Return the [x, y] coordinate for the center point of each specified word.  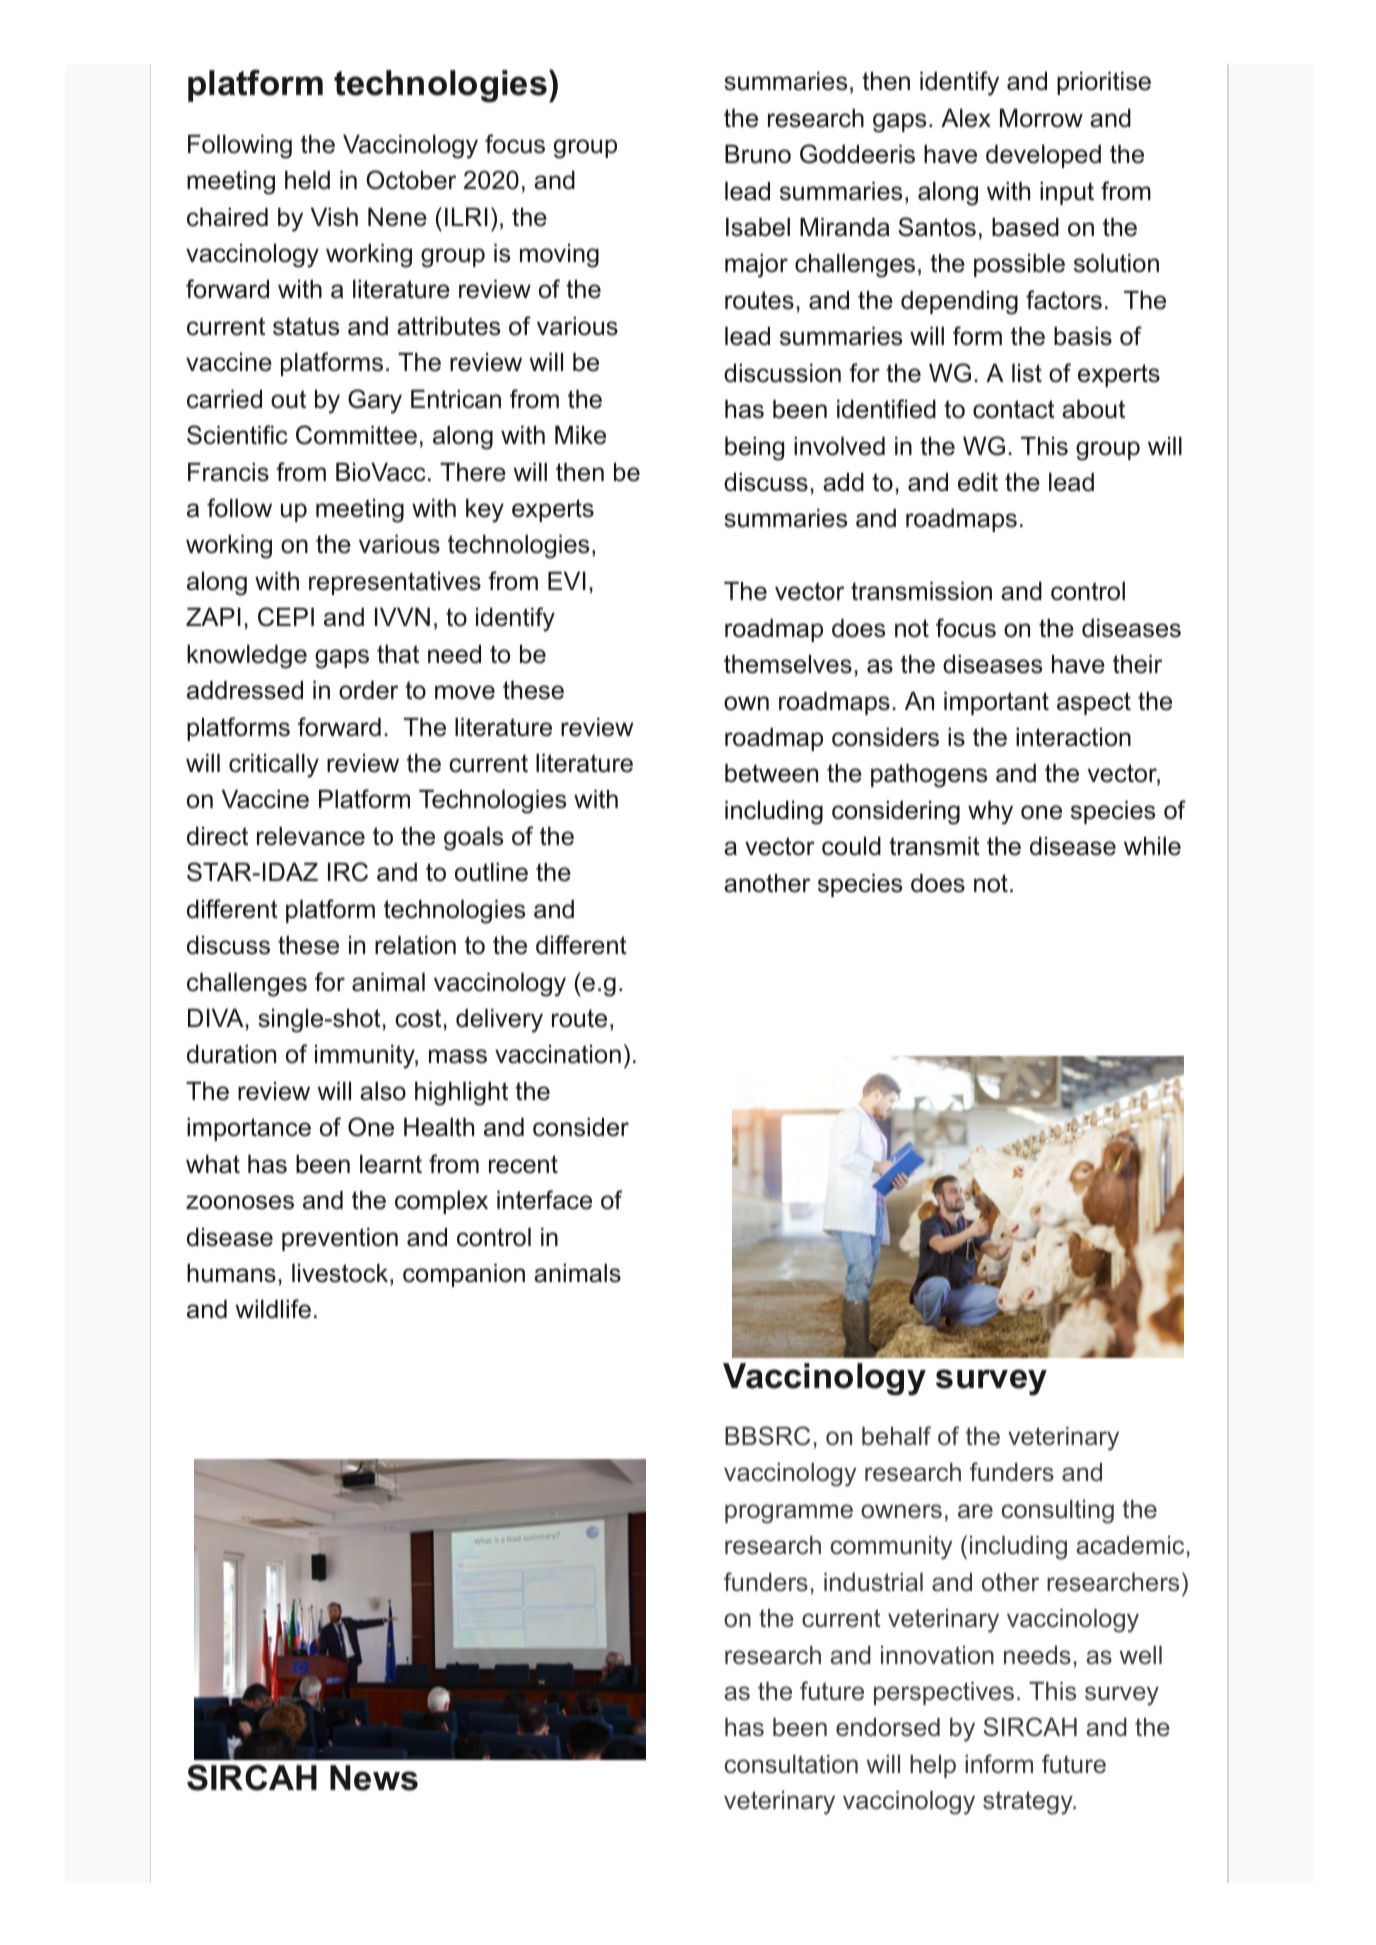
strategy [1029, 1803]
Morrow [1041, 118]
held [307, 180]
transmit [934, 846]
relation [415, 945]
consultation [791, 1764]
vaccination [558, 1054]
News [374, 1778]
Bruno [758, 154]
